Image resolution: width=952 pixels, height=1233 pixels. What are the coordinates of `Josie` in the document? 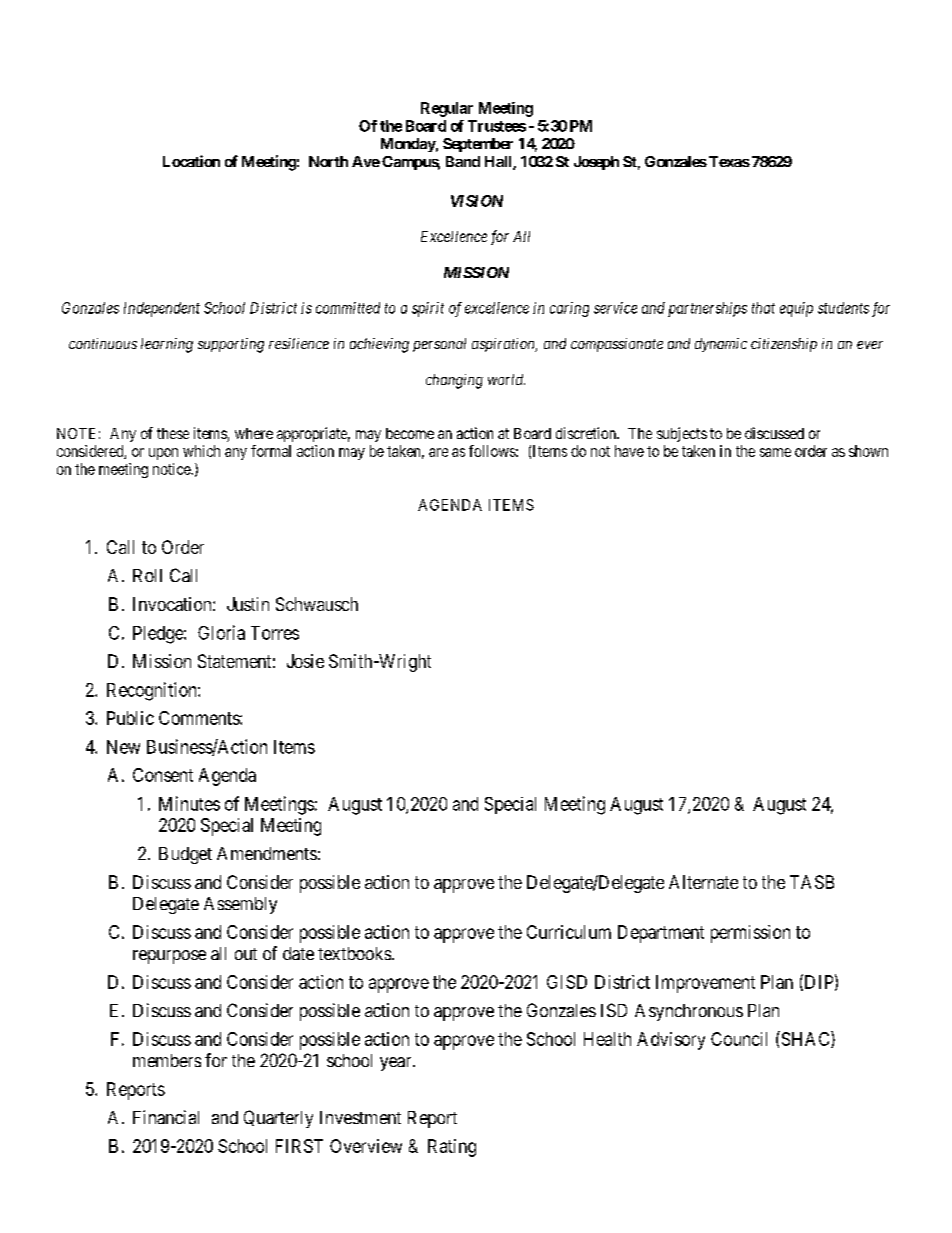 It's located at (305, 661).
